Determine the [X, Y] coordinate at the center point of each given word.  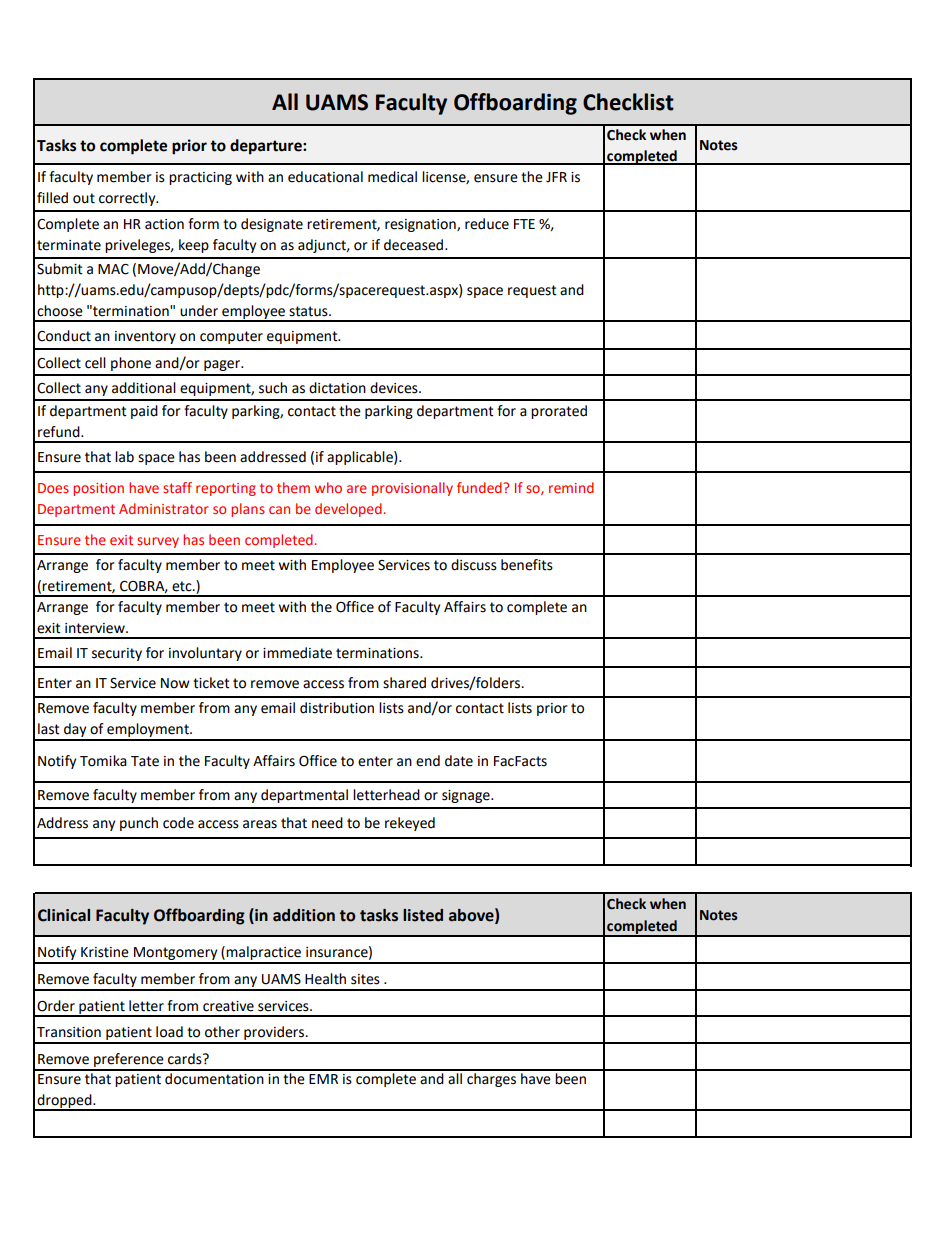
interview [96, 628]
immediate [297, 653]
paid [144, 412]
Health [325, 979]
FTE [524, 224]
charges [491, 1078]
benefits [527, 565]
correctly [128, 199]
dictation [337, 388]
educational [325, 177]
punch [139, 824]
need [327, 823]
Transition [69, 1032]
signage [467, 796]
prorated [559, 412]
